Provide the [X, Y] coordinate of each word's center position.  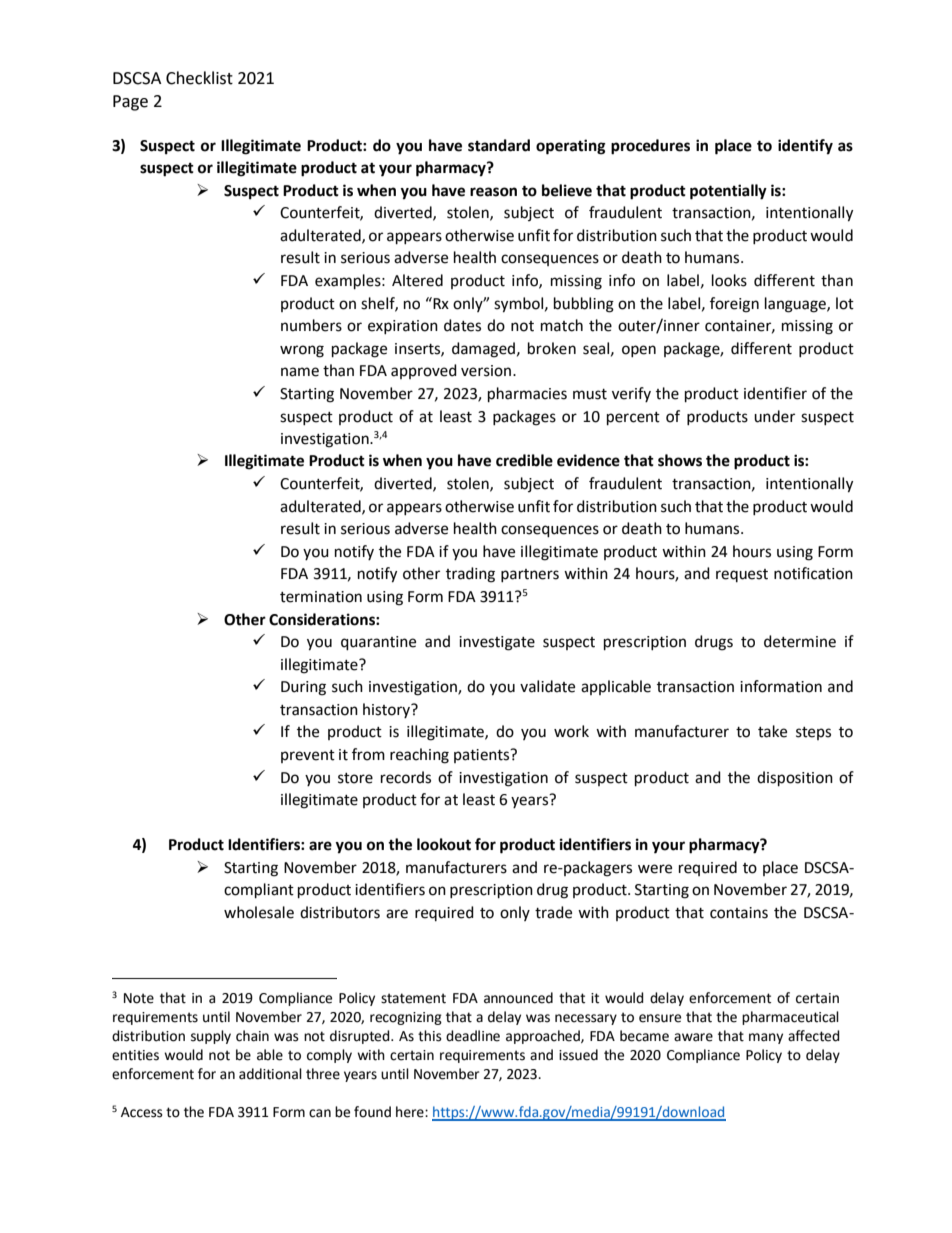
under [774, 416]
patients [483, 756]
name [300, 372]
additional [270, 1074]
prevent [308, 756]
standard [499, 145]
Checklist [199, 78]
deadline [473, 1036]
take [772, 731]
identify [805, 147]
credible [524, 460]
